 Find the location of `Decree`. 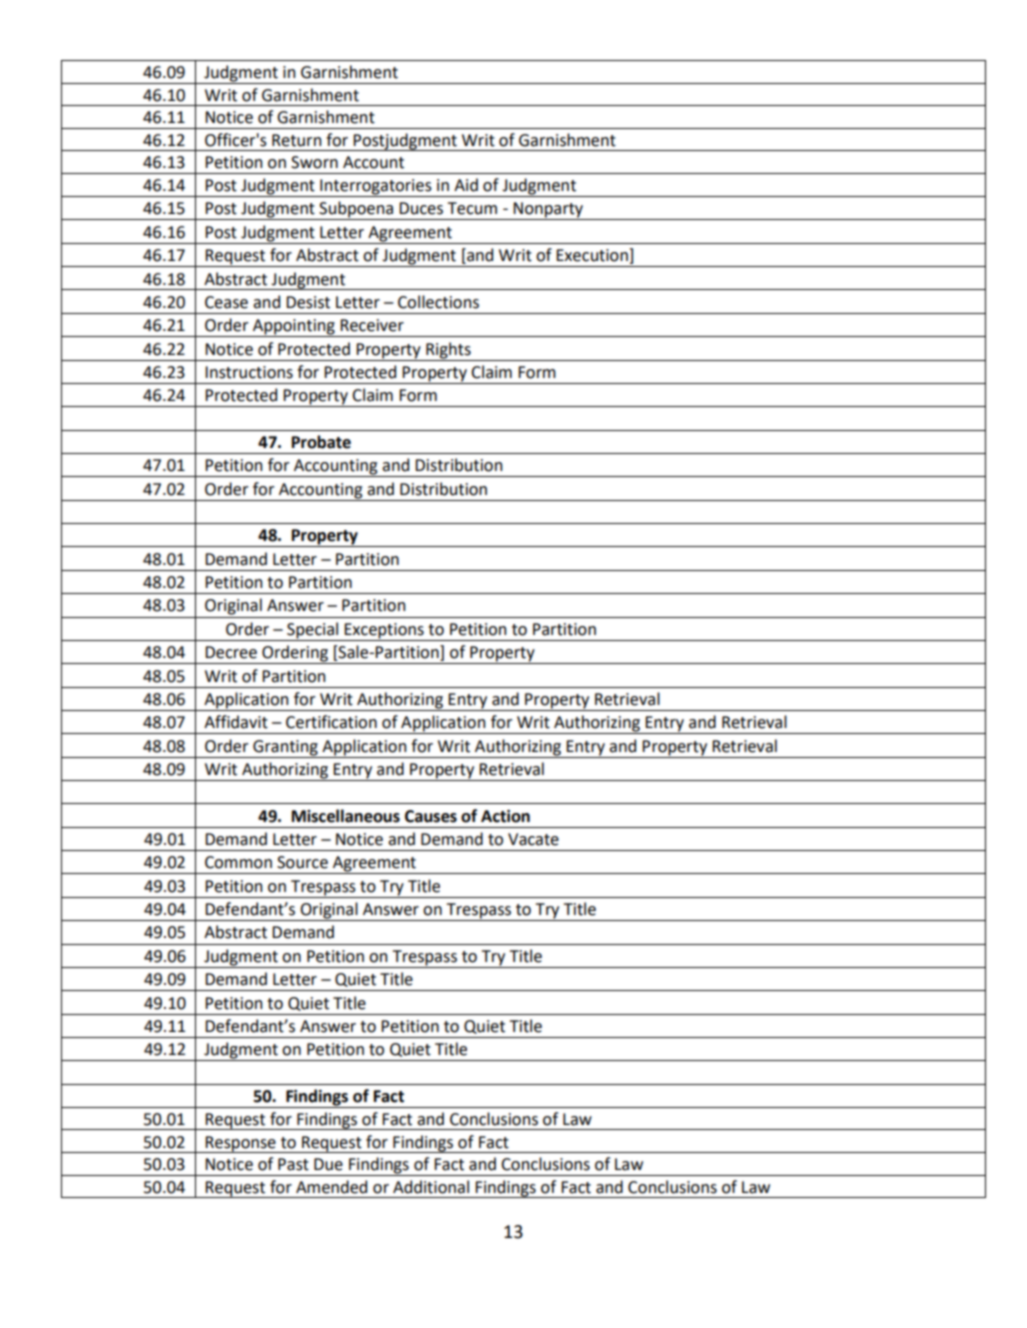

Decree is located at coordinates (231, 652).
